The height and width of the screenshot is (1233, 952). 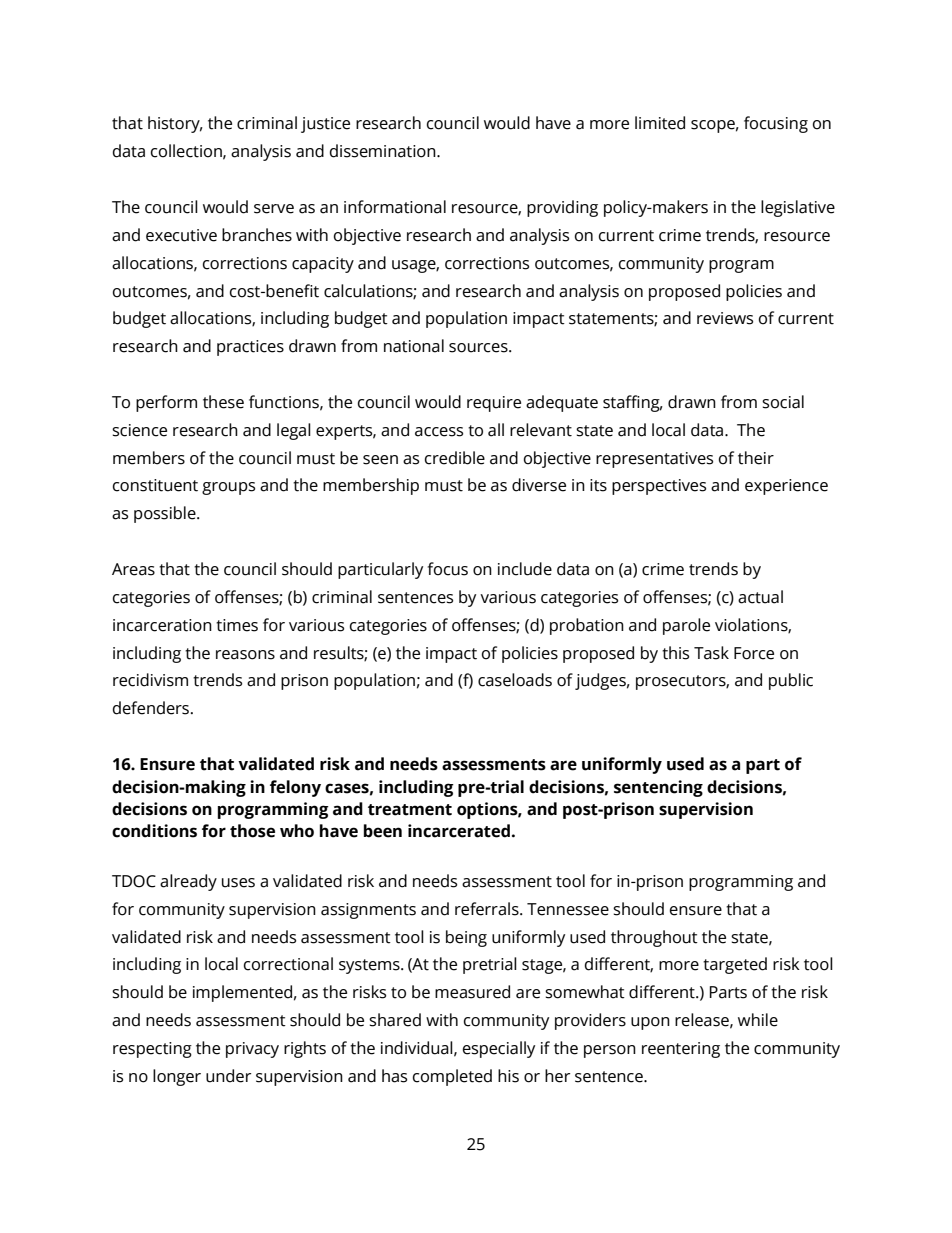 I want to click on especially, so click(x=499, y=1049).
